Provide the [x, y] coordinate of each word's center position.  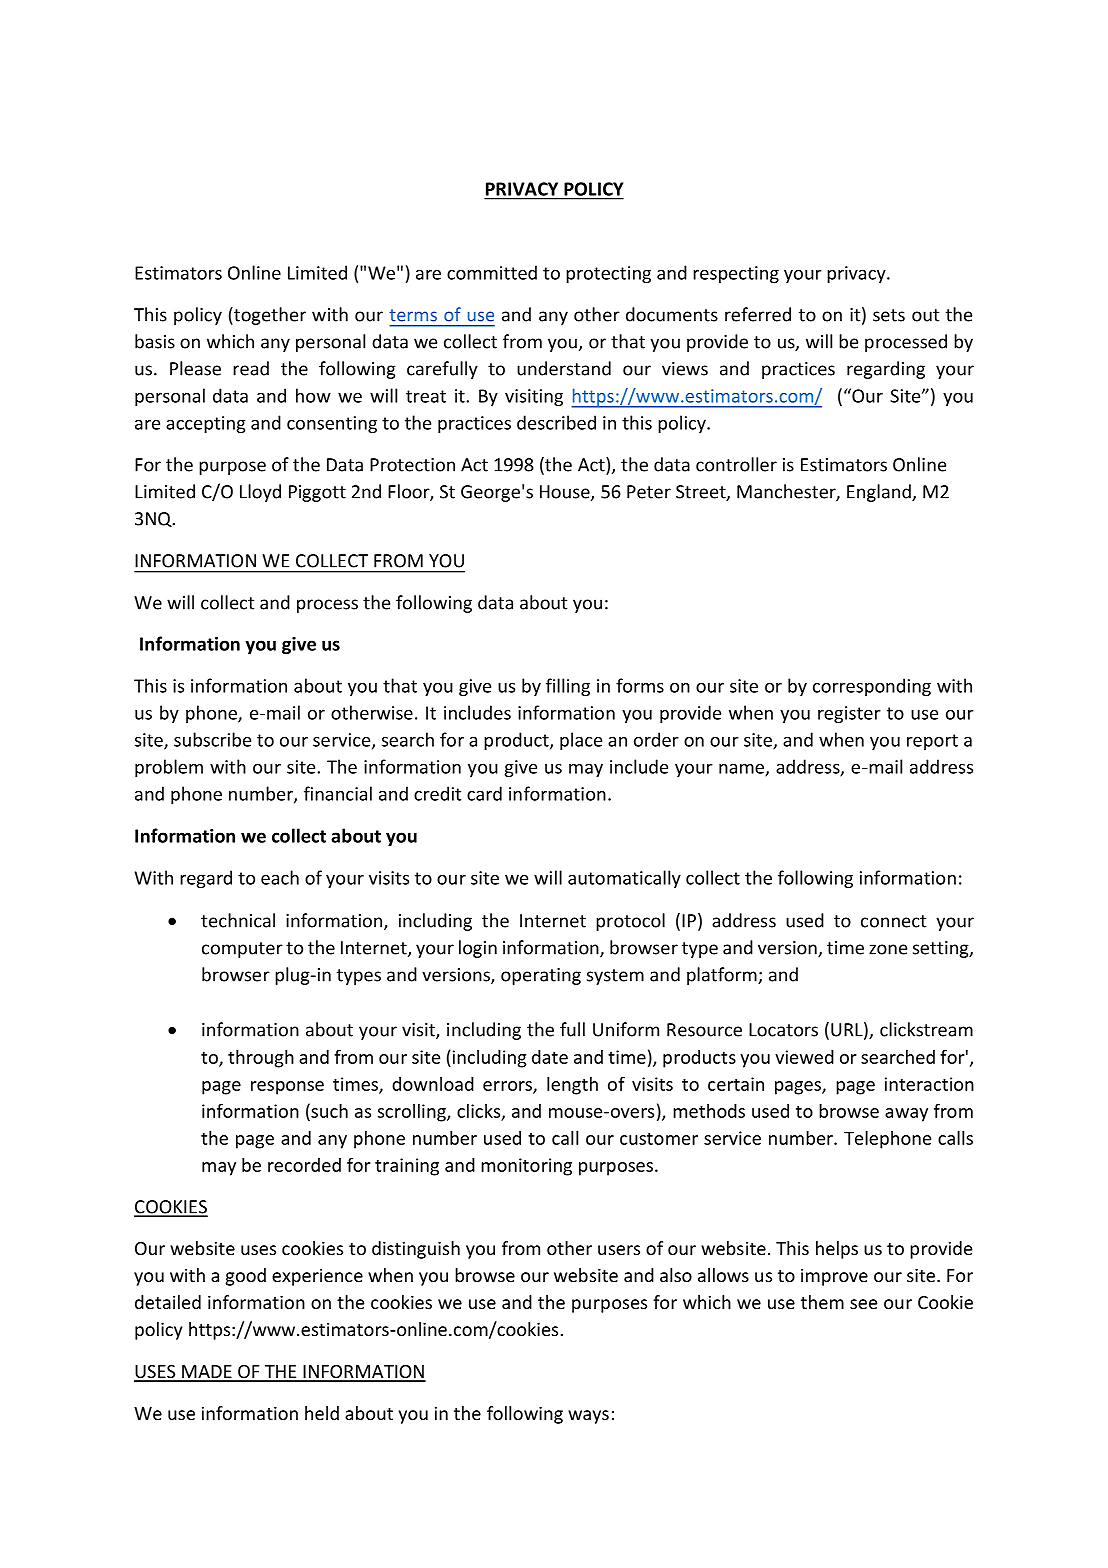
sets [889, 315]
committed [492, 272]
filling [568, 687]
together [269, 316]
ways [588, 1417]
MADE [207, 1373]
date [550, 1057]
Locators [783, 1030]
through [261, 1059]
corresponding [872, 687]
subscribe [212, 739]
